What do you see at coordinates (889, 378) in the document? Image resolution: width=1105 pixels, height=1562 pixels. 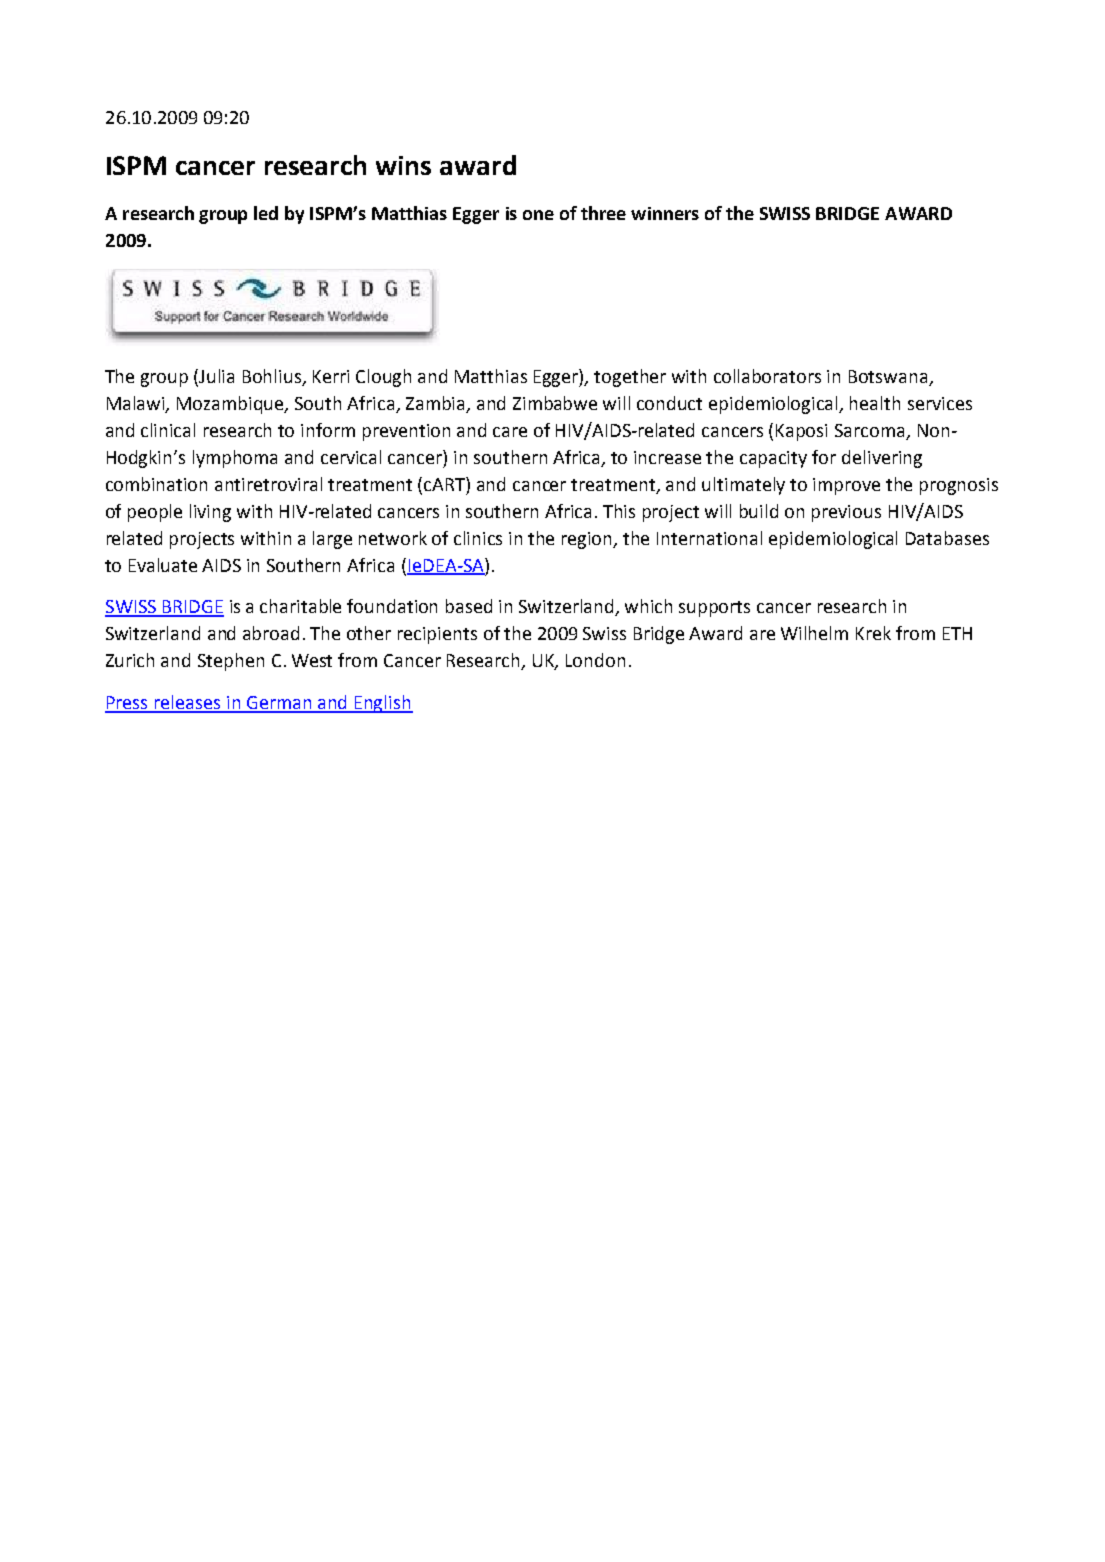 I see `Botswana` at bounding box center [889, 378].
